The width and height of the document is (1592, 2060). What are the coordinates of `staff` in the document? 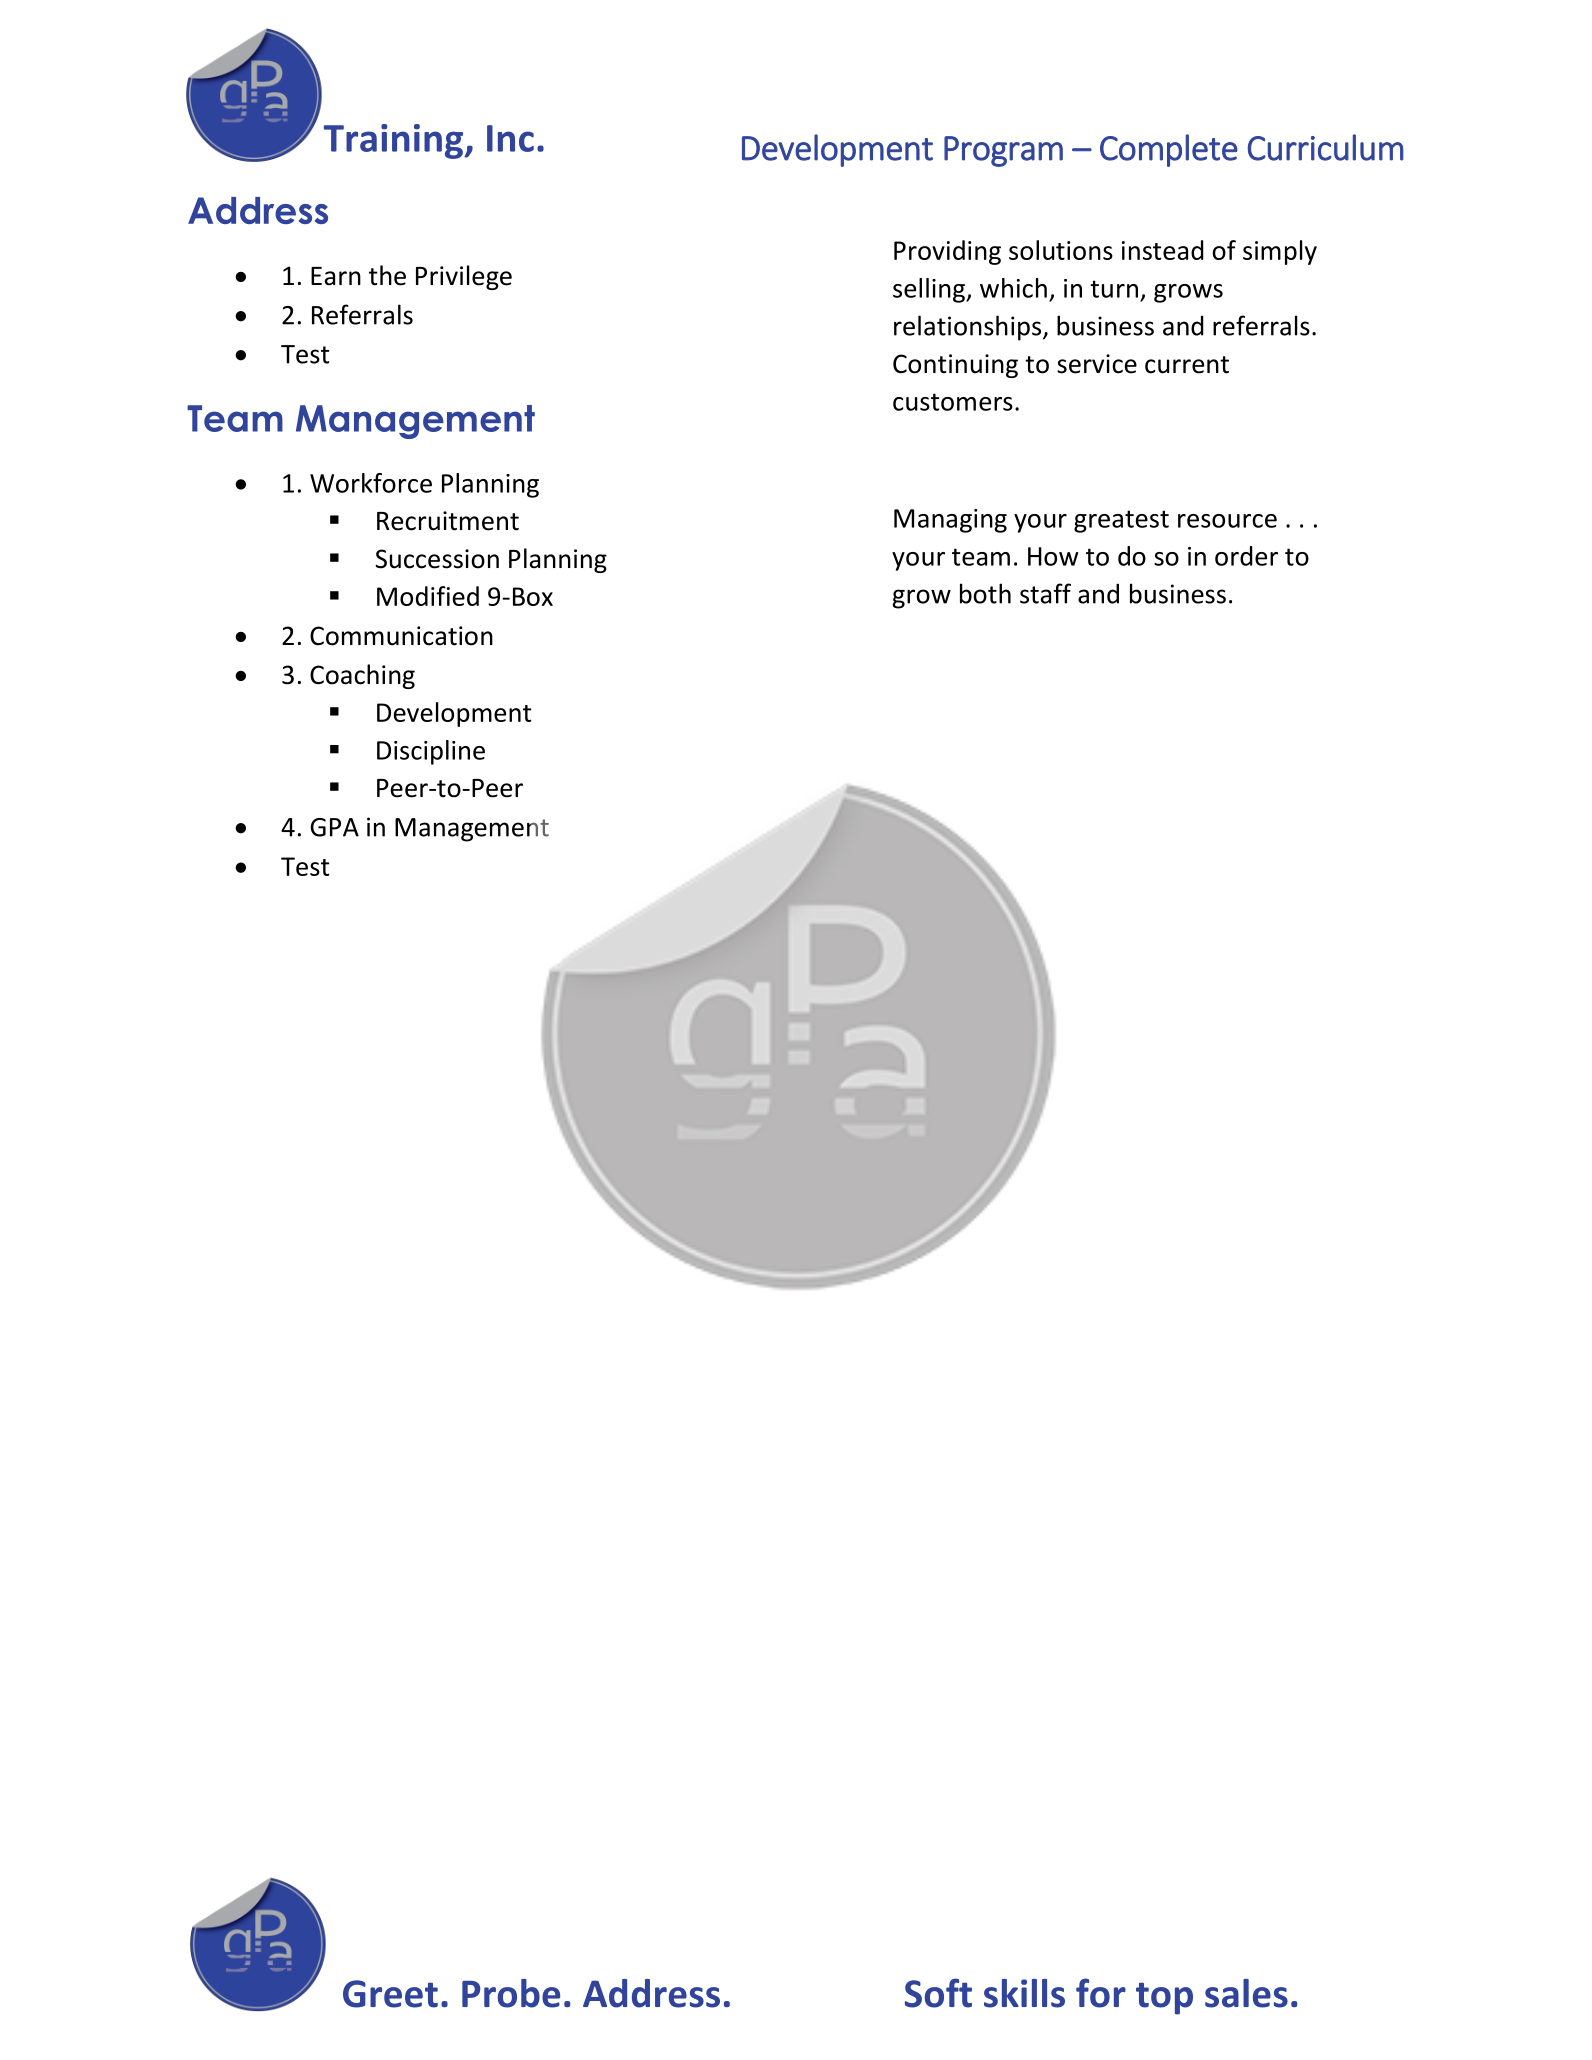 It's located at (1045, 593).
